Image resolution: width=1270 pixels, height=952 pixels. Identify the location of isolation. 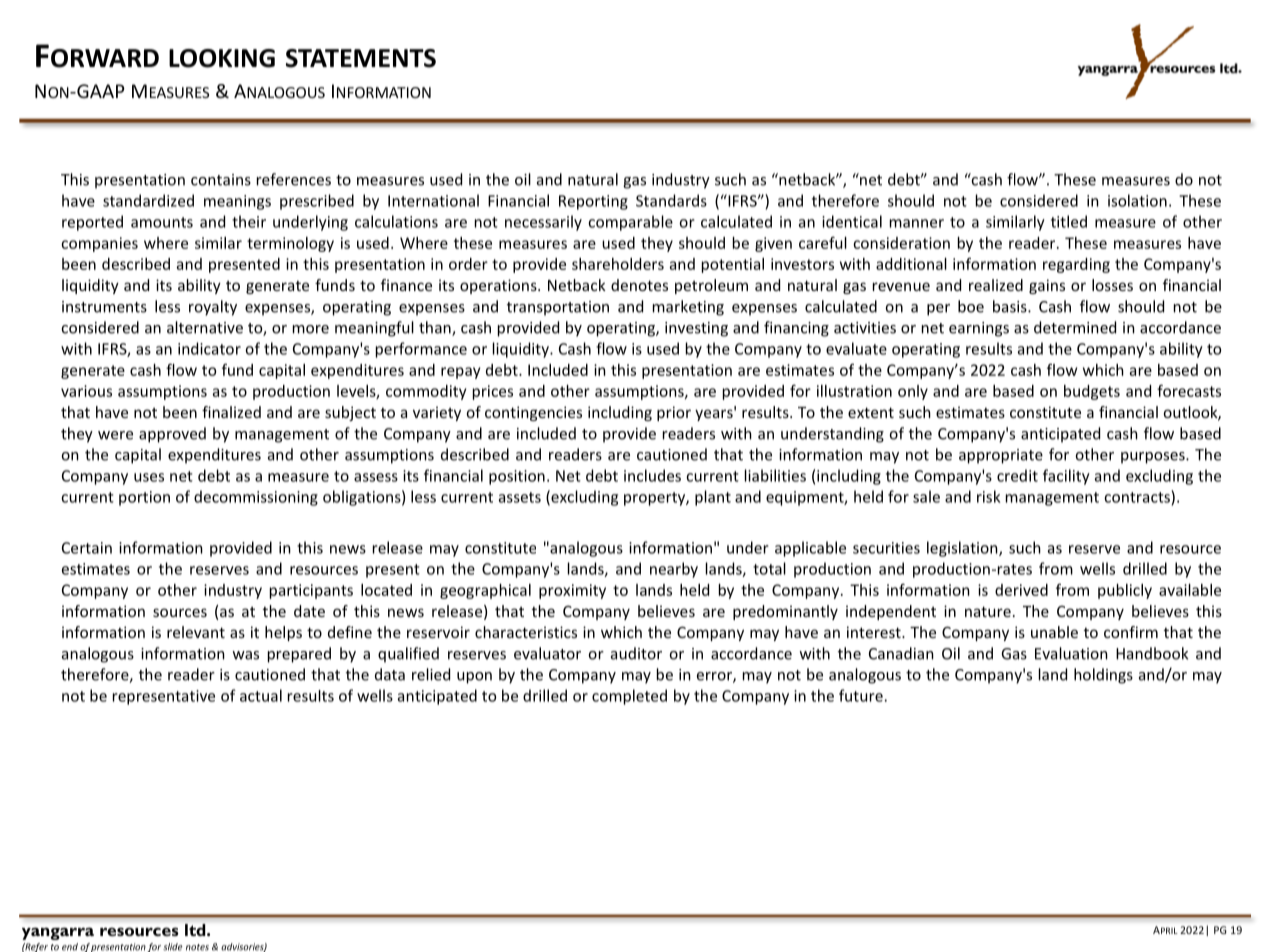
(1137, 200).
